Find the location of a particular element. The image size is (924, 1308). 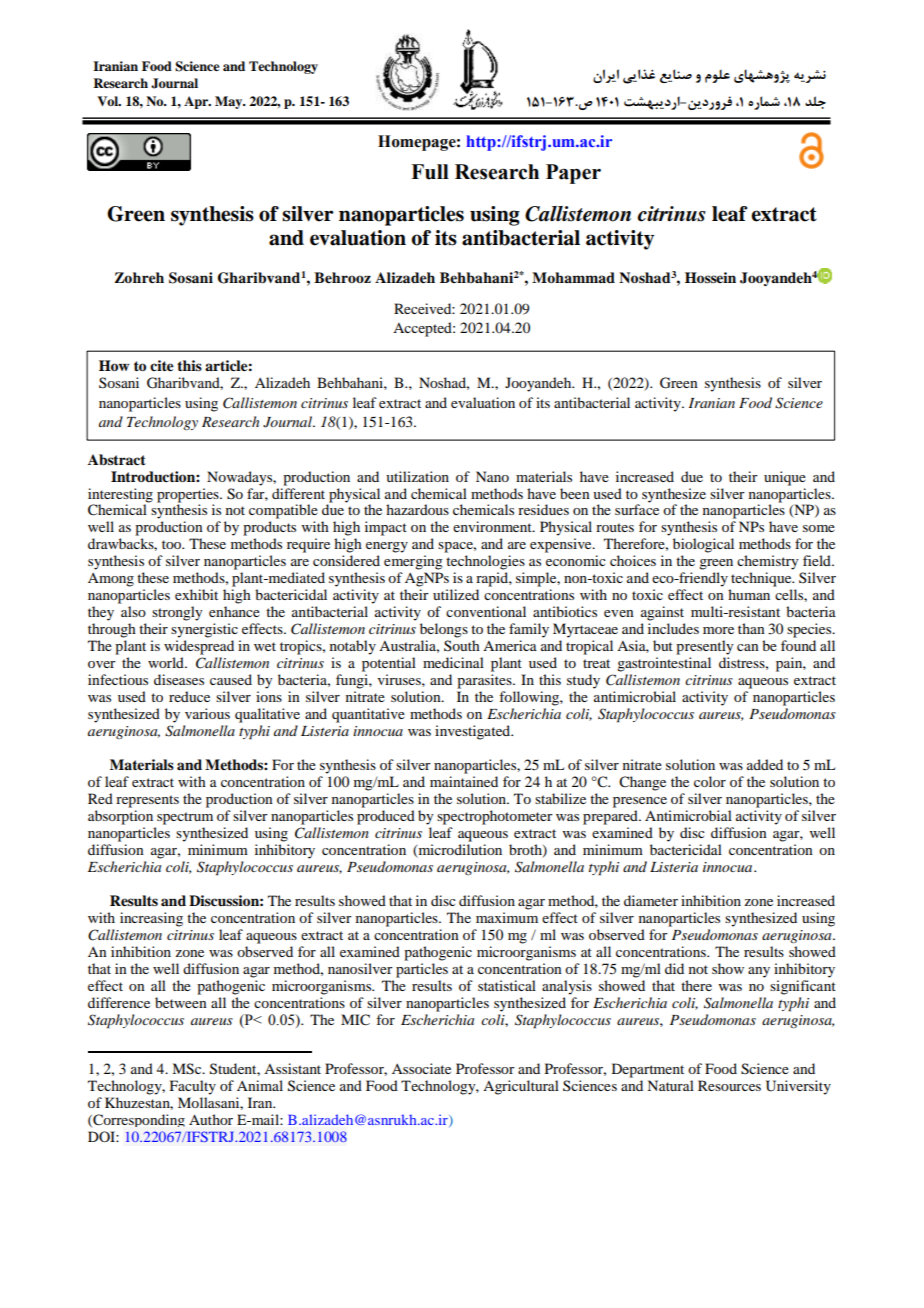

Hossein is located at coordinates (710, 277).
